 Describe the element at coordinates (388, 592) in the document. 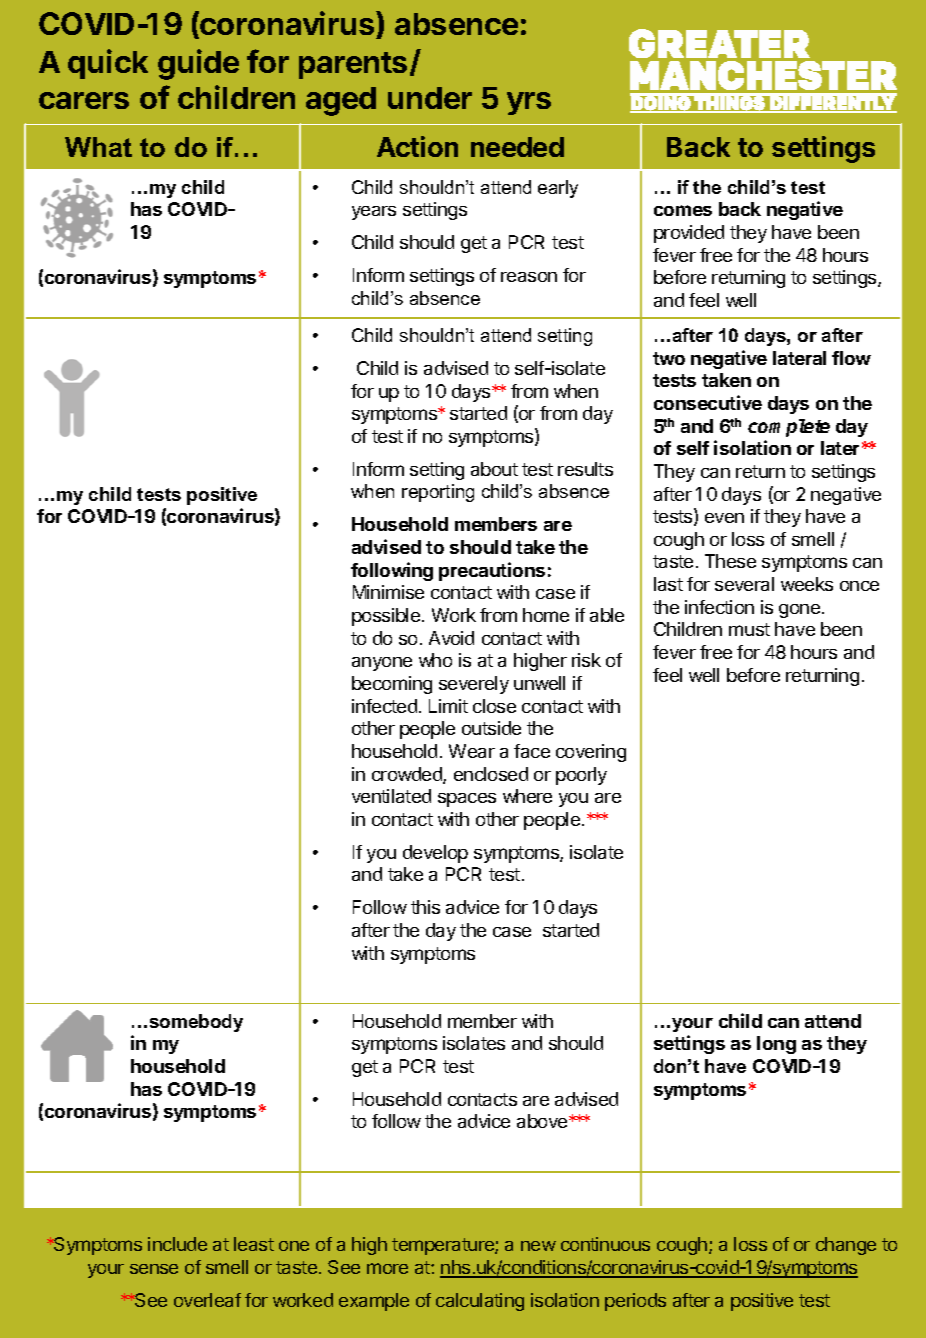

I see `Minimise` at that location.
